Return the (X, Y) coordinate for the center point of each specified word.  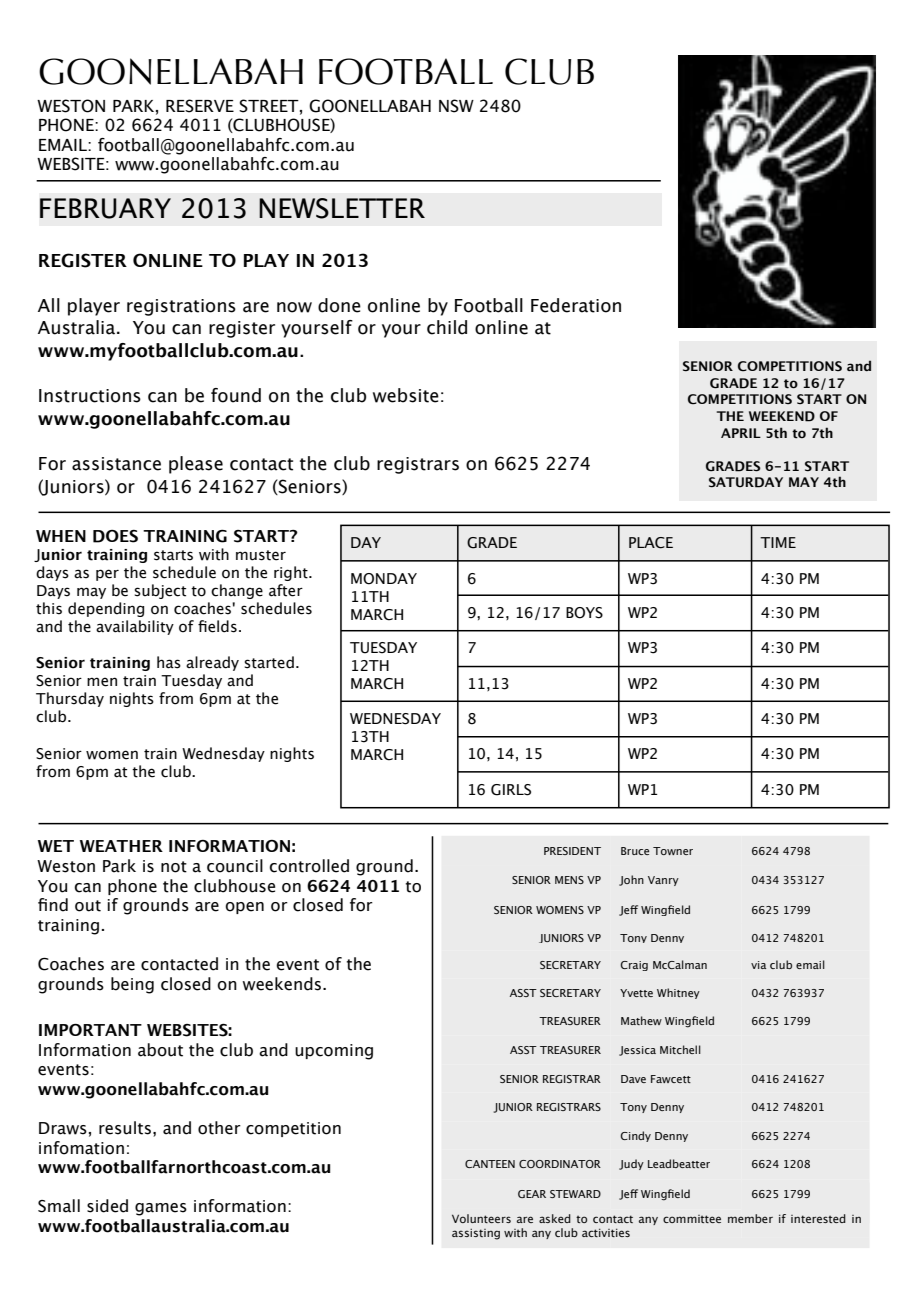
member (750, 1218)
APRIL (741, 433)
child (447, 327)
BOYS (584, 613)
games (161, 1209)
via (758, 965)
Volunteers (481, 1218)
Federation (576, 305)
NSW (456, 106)
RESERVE (200, 106)
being (132, 985)
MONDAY (384, 579)
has (169, 662)
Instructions (90, 396)
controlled (309, 866)
